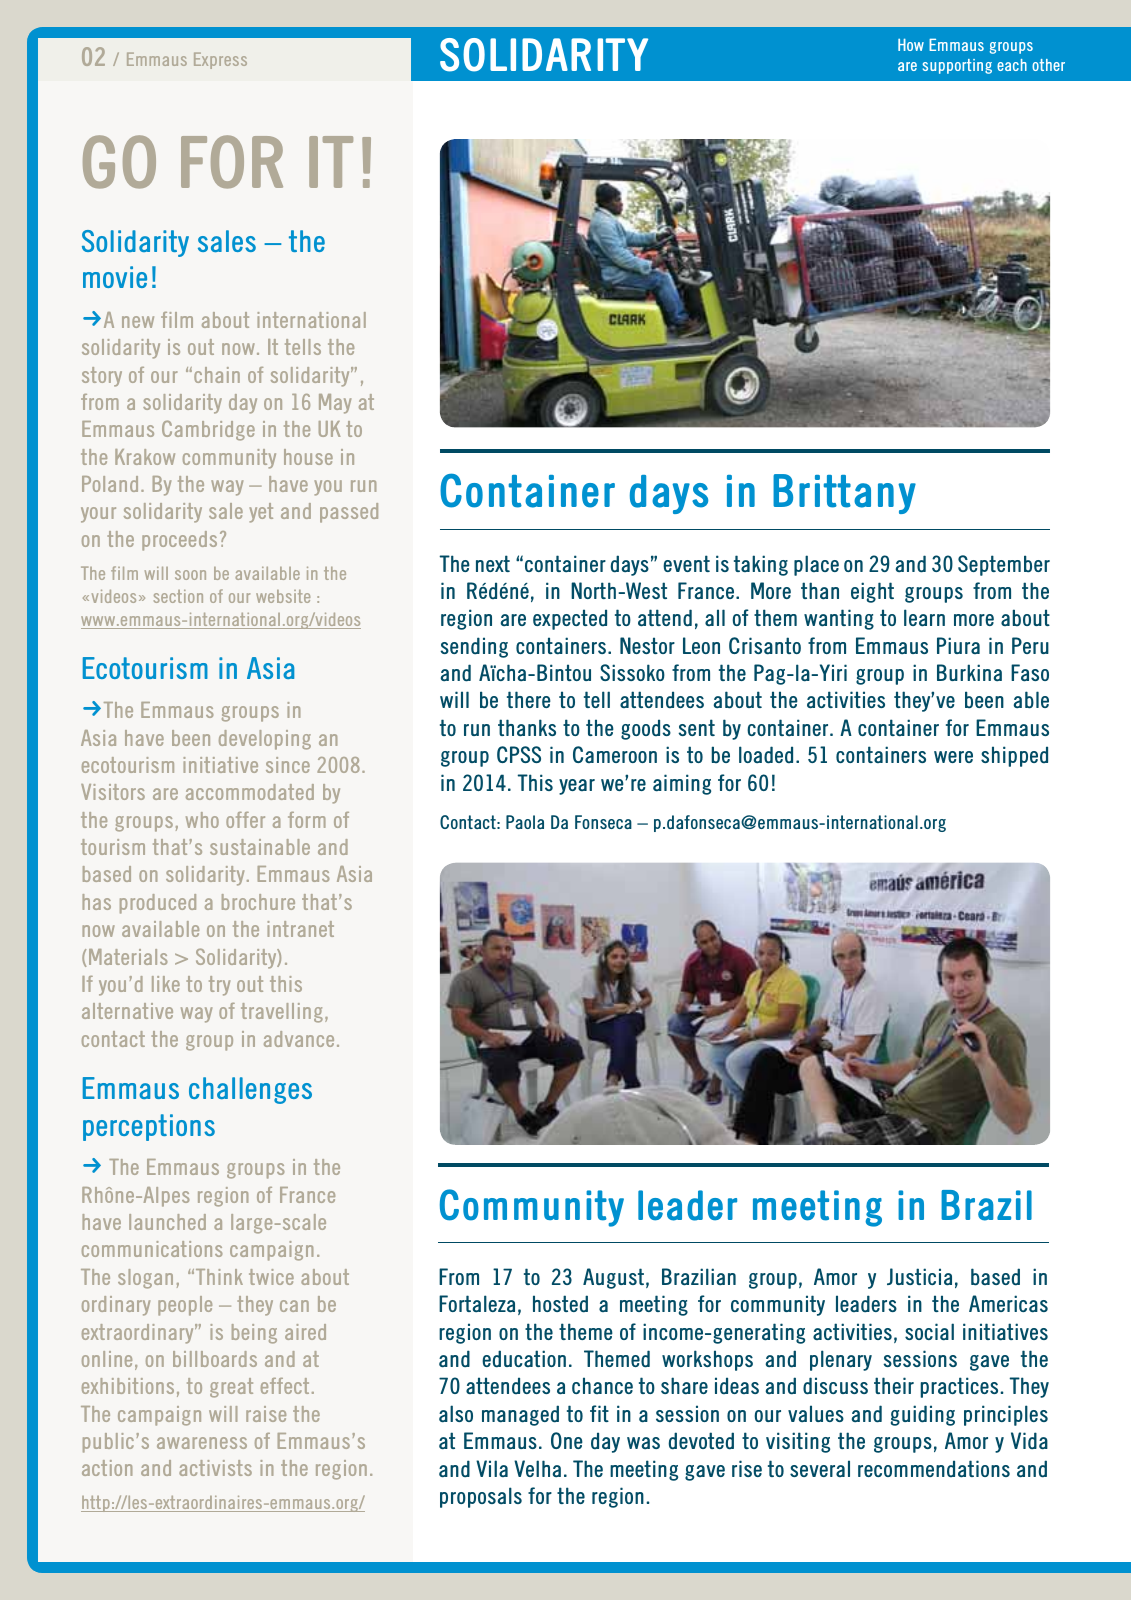 This screenshot has width=1131, height=1600. What do you see at coordinates (567, 1440) in the screenshot?
I see `One` at bounding box center [567, 1440].
